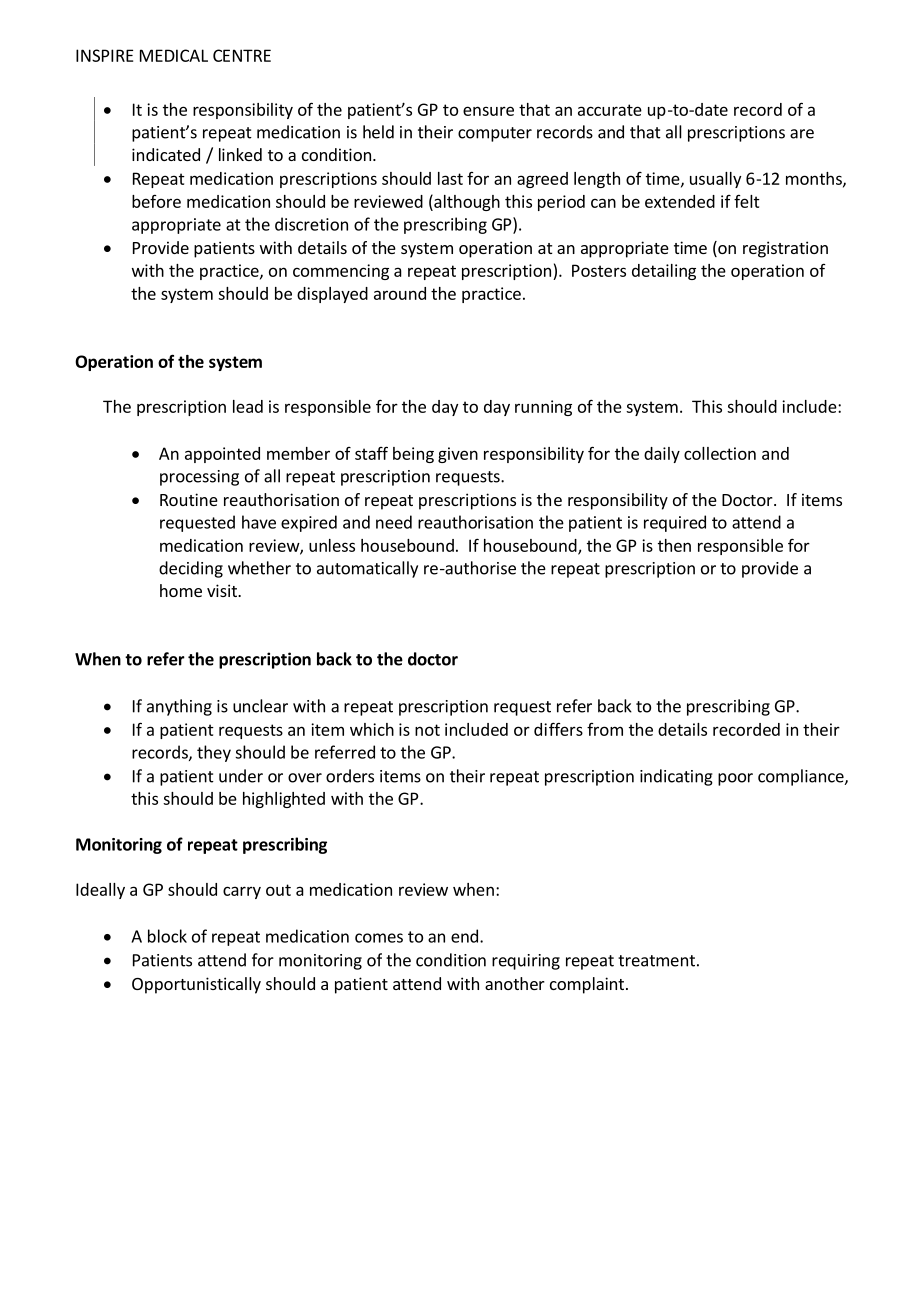 The width and height of the document is (924, 1308). Describe the element at coordinates (189, 499) in the document. I see `Routine` at that location.
